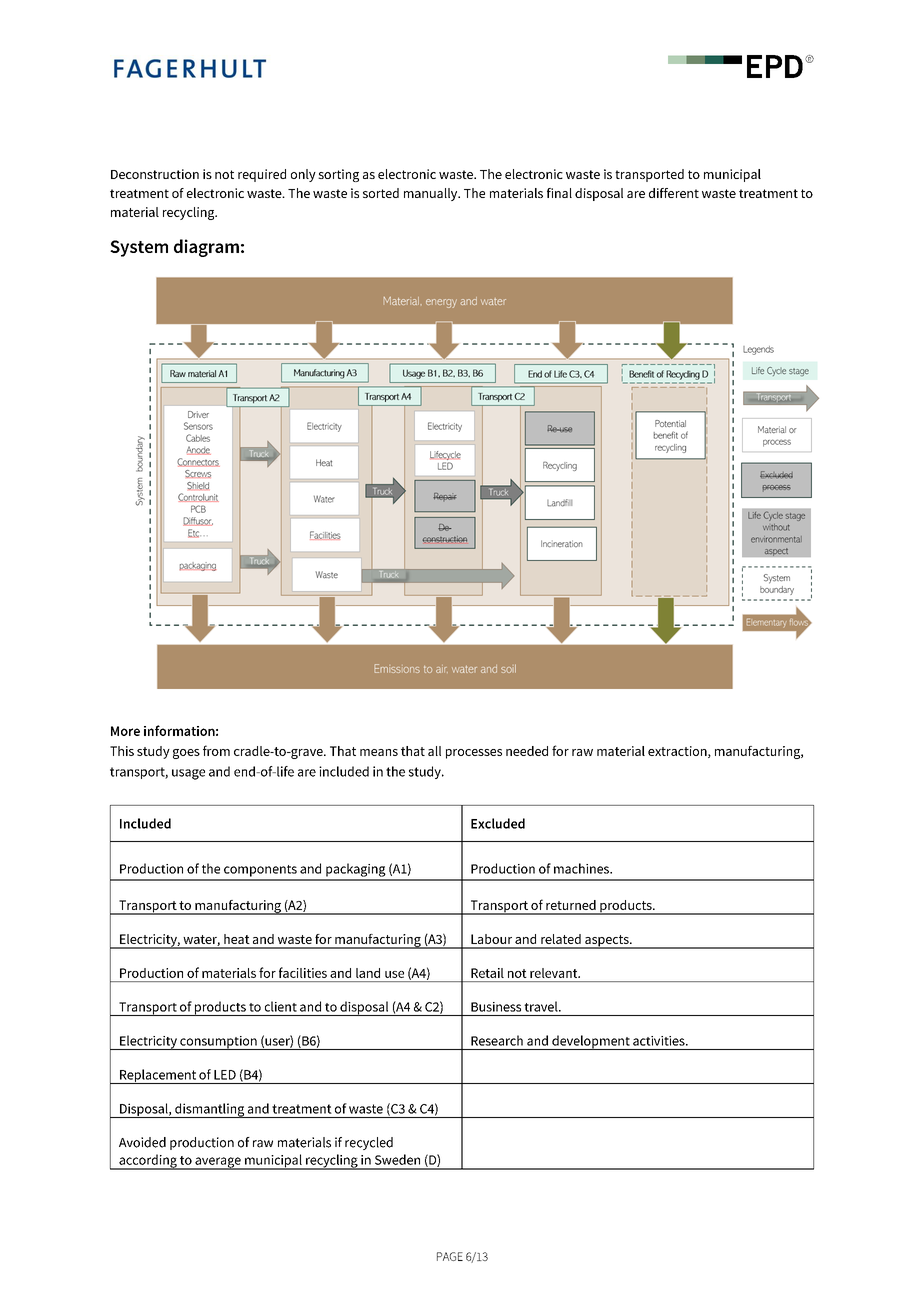  Describe the element at coordinates (591, 1042) in the image. I see `development` at that location.
